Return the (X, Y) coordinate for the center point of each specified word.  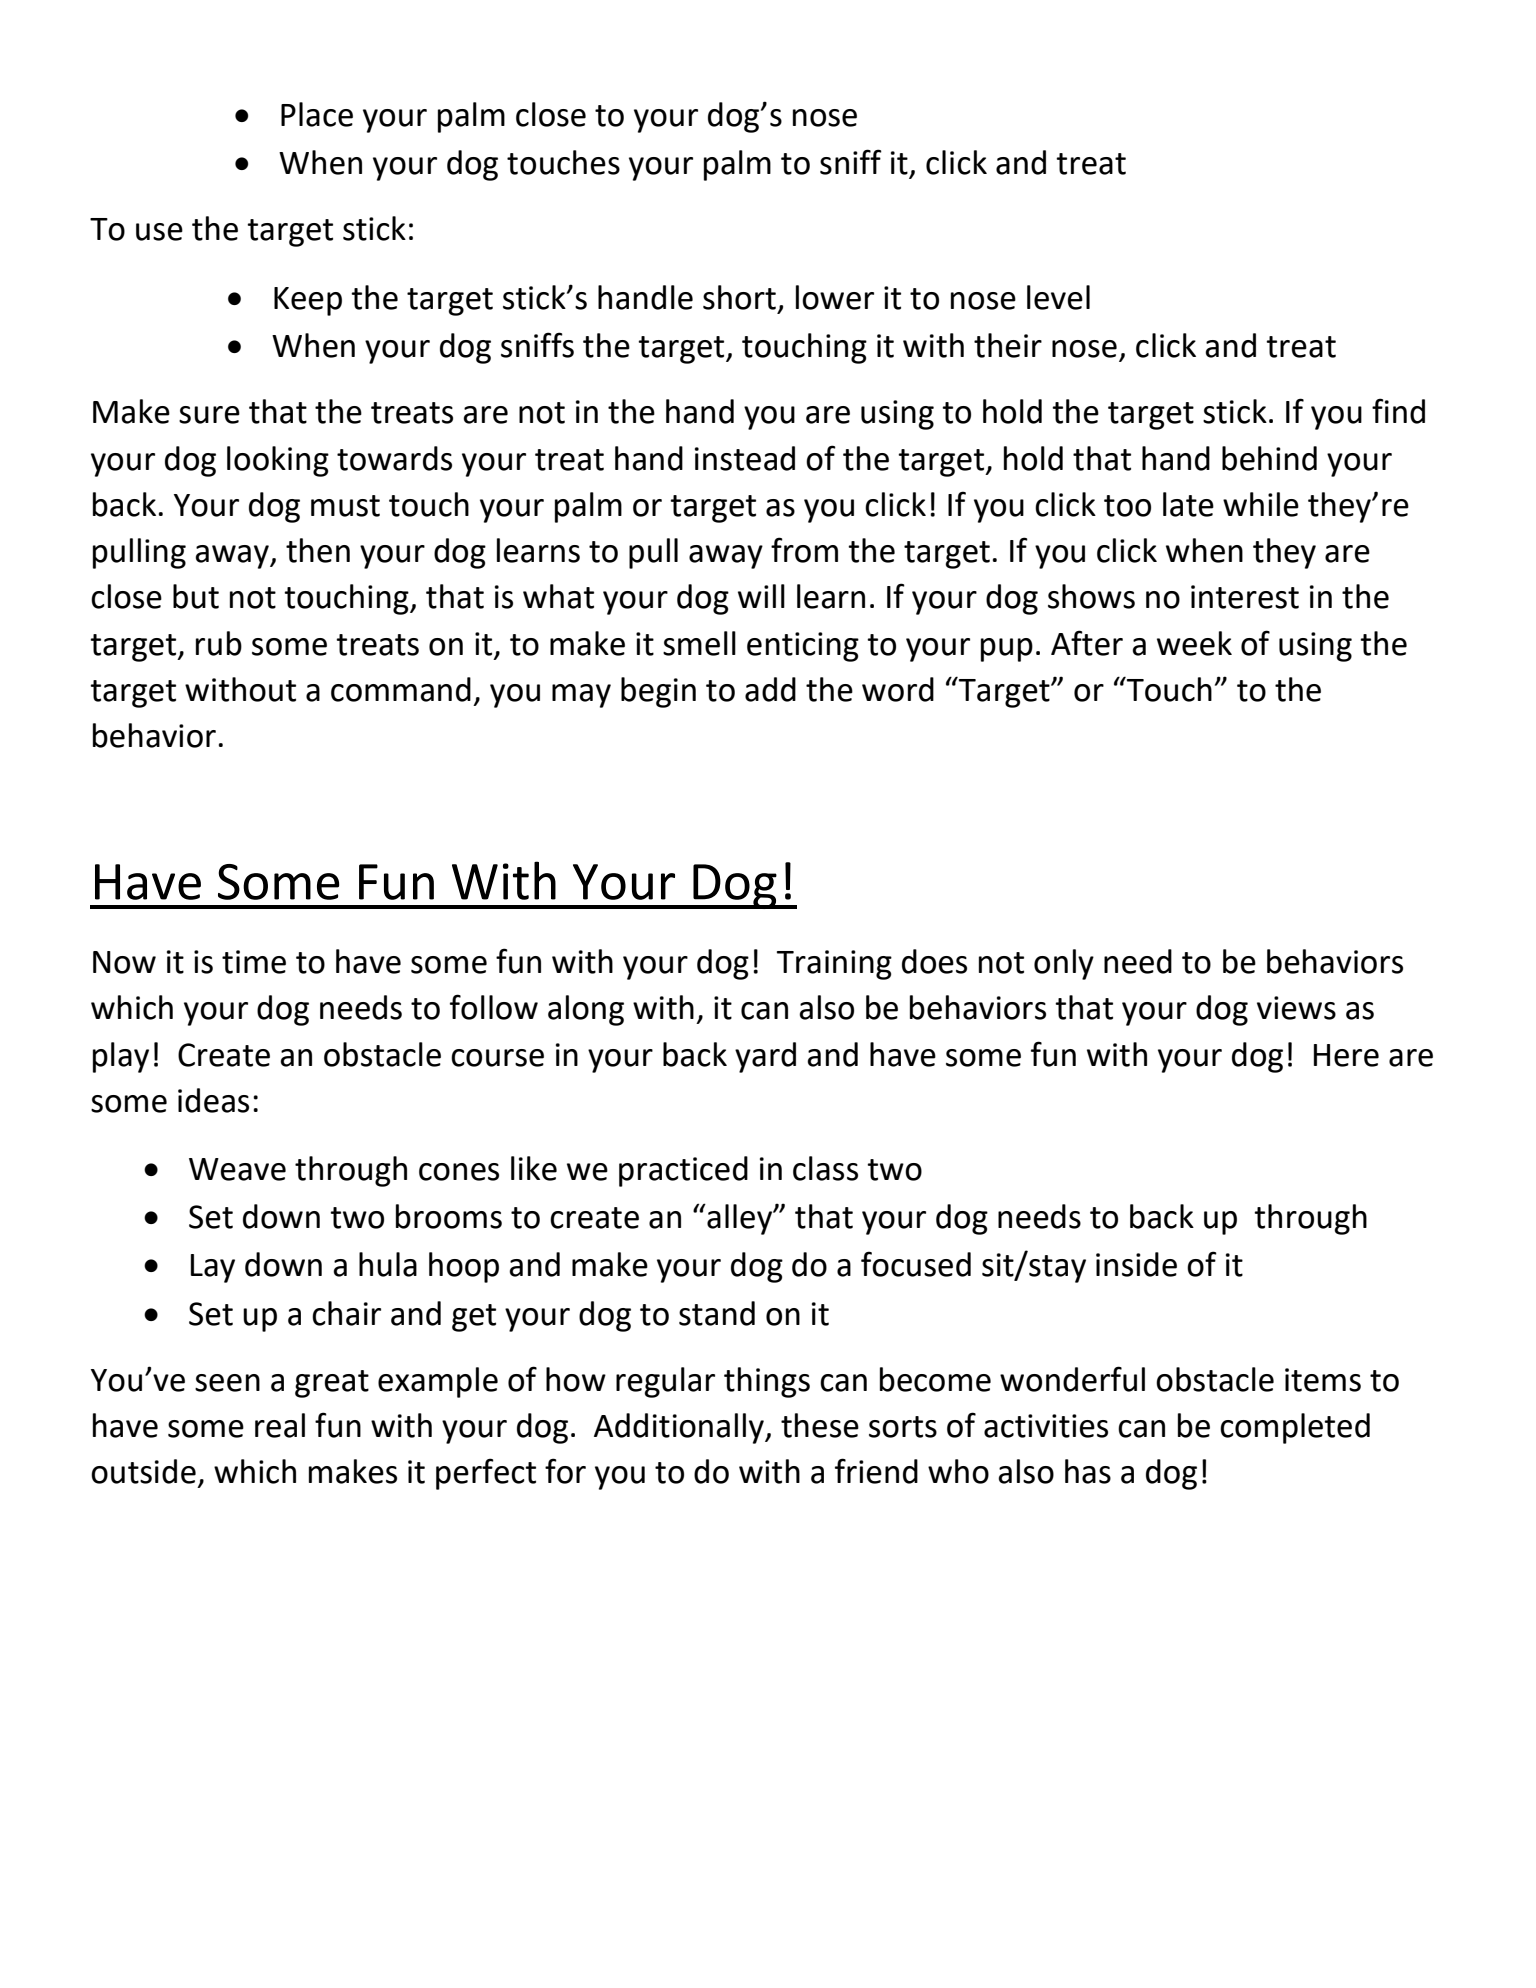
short (739, 297)
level (1058, 297)
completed (1295, 1428)
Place (317, 114)
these (820, 1425)
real (280, 1425)
